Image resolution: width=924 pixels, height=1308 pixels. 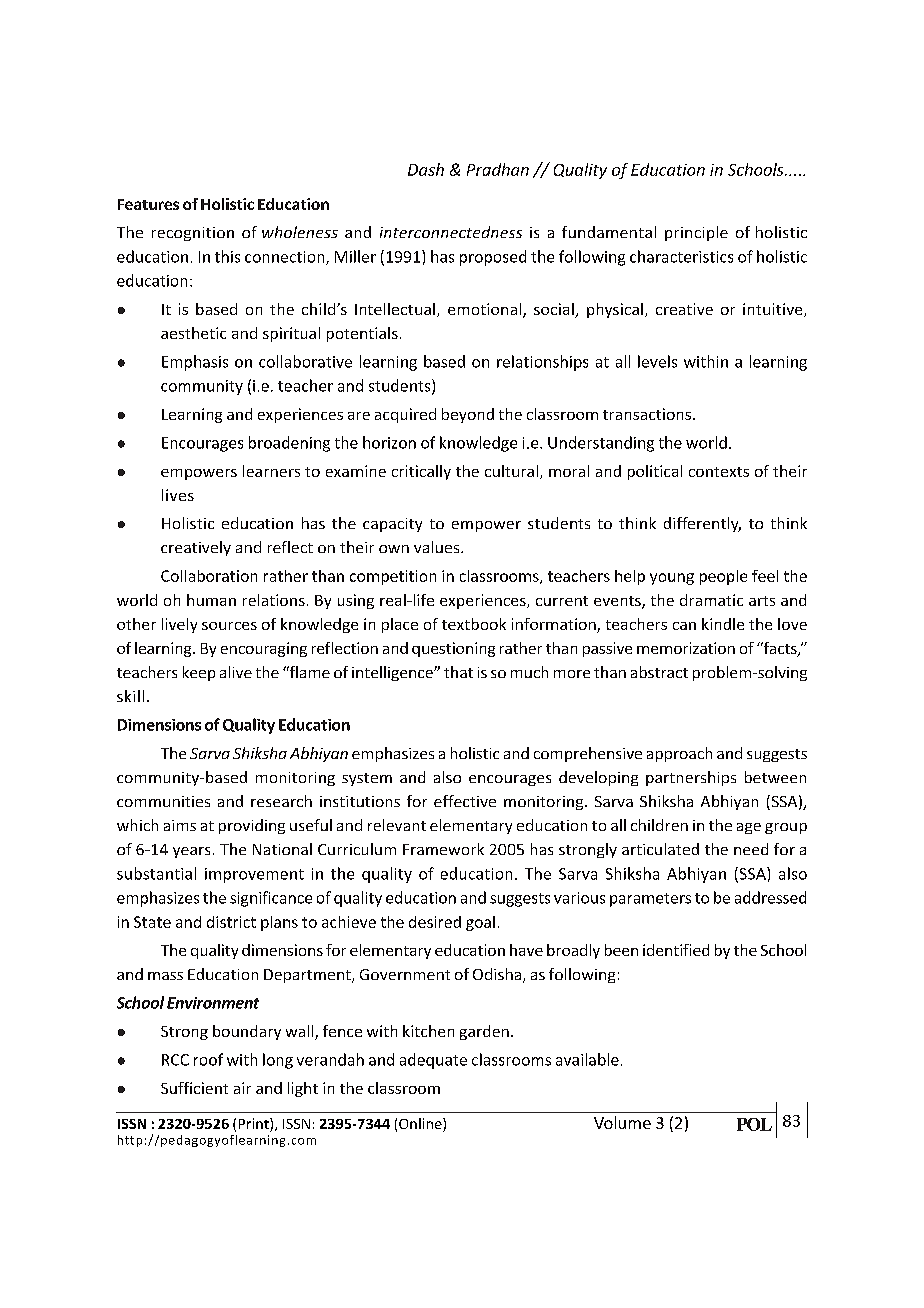 What do you see at coordinates (195, 363) in the image?
I see `Emphasis` at bounding box center [195, 363].
